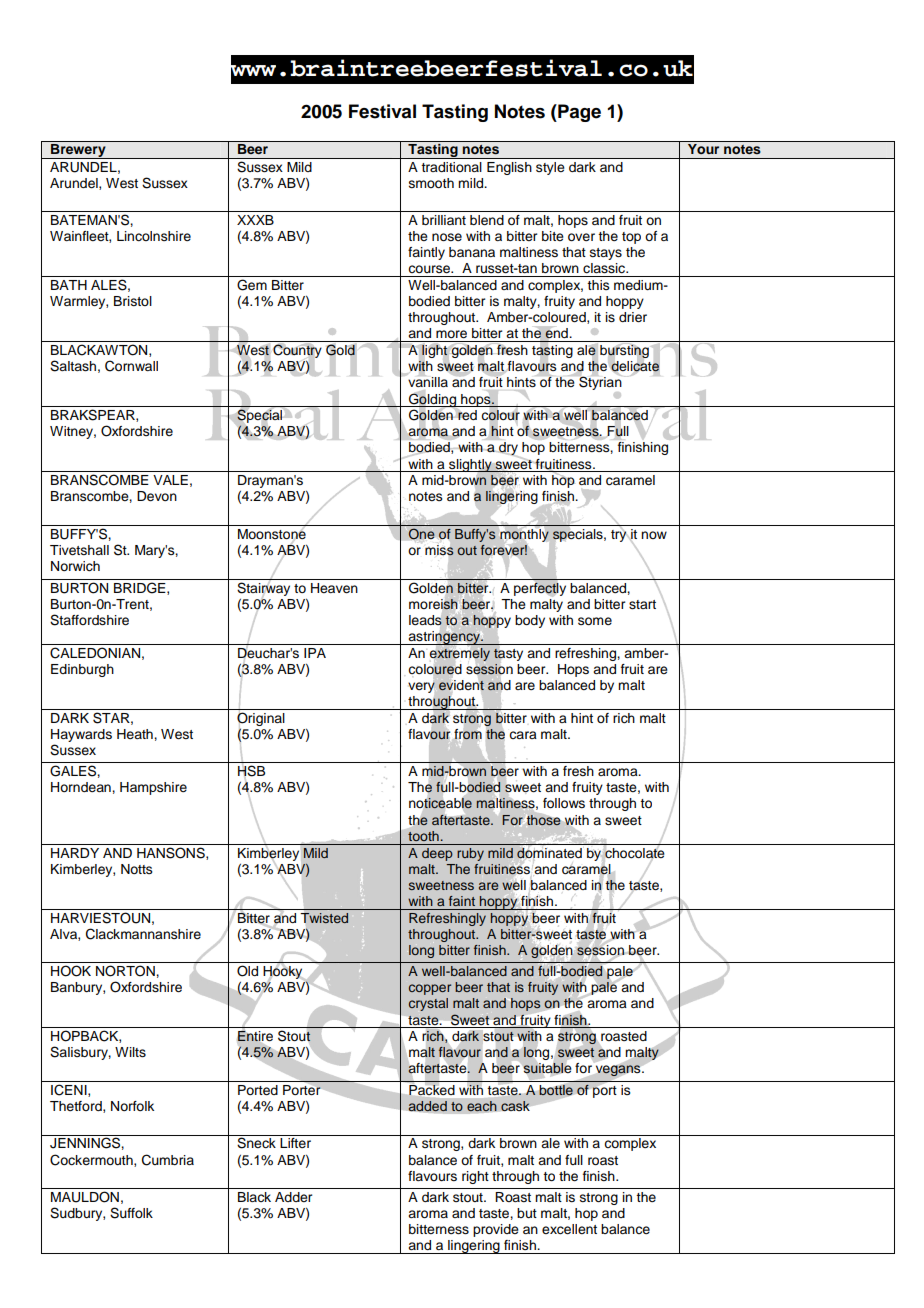  Describe the element at coordinates (315, 653) in the page. I see `IPA` at that location.
